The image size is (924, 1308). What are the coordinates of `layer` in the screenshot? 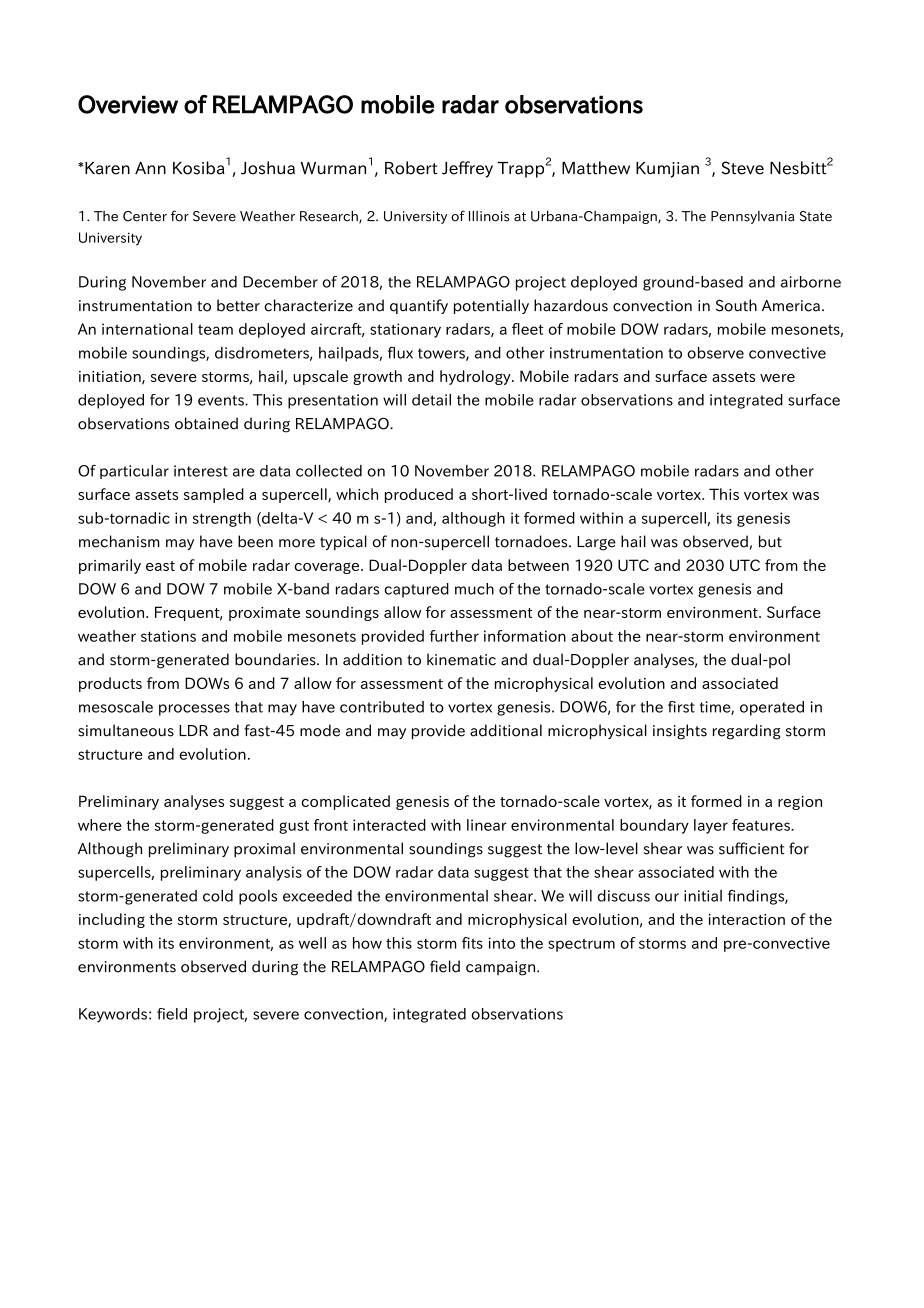 It's located at (711, 826).
